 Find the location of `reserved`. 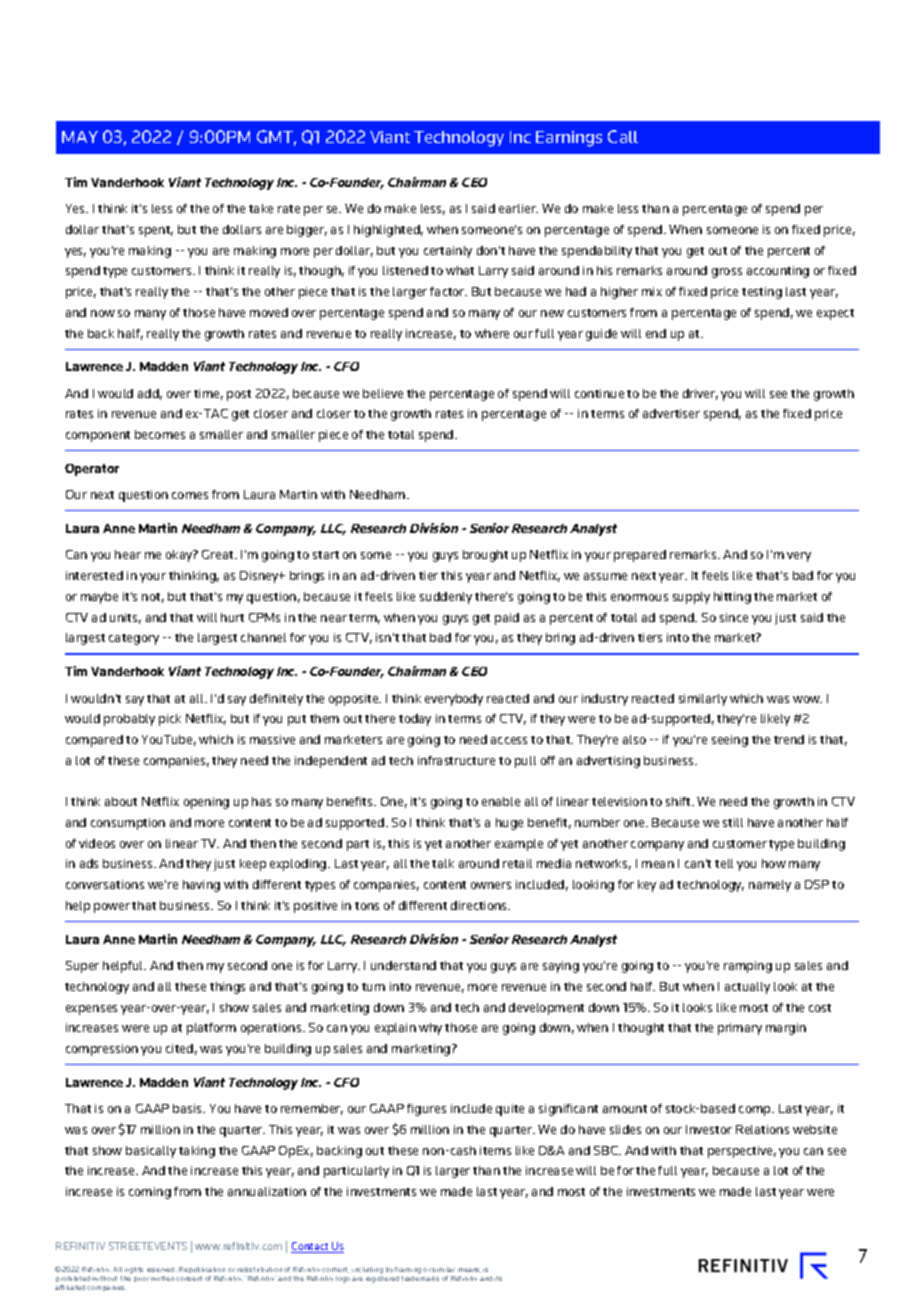

reserved is located at coordinates (162, 1269).
